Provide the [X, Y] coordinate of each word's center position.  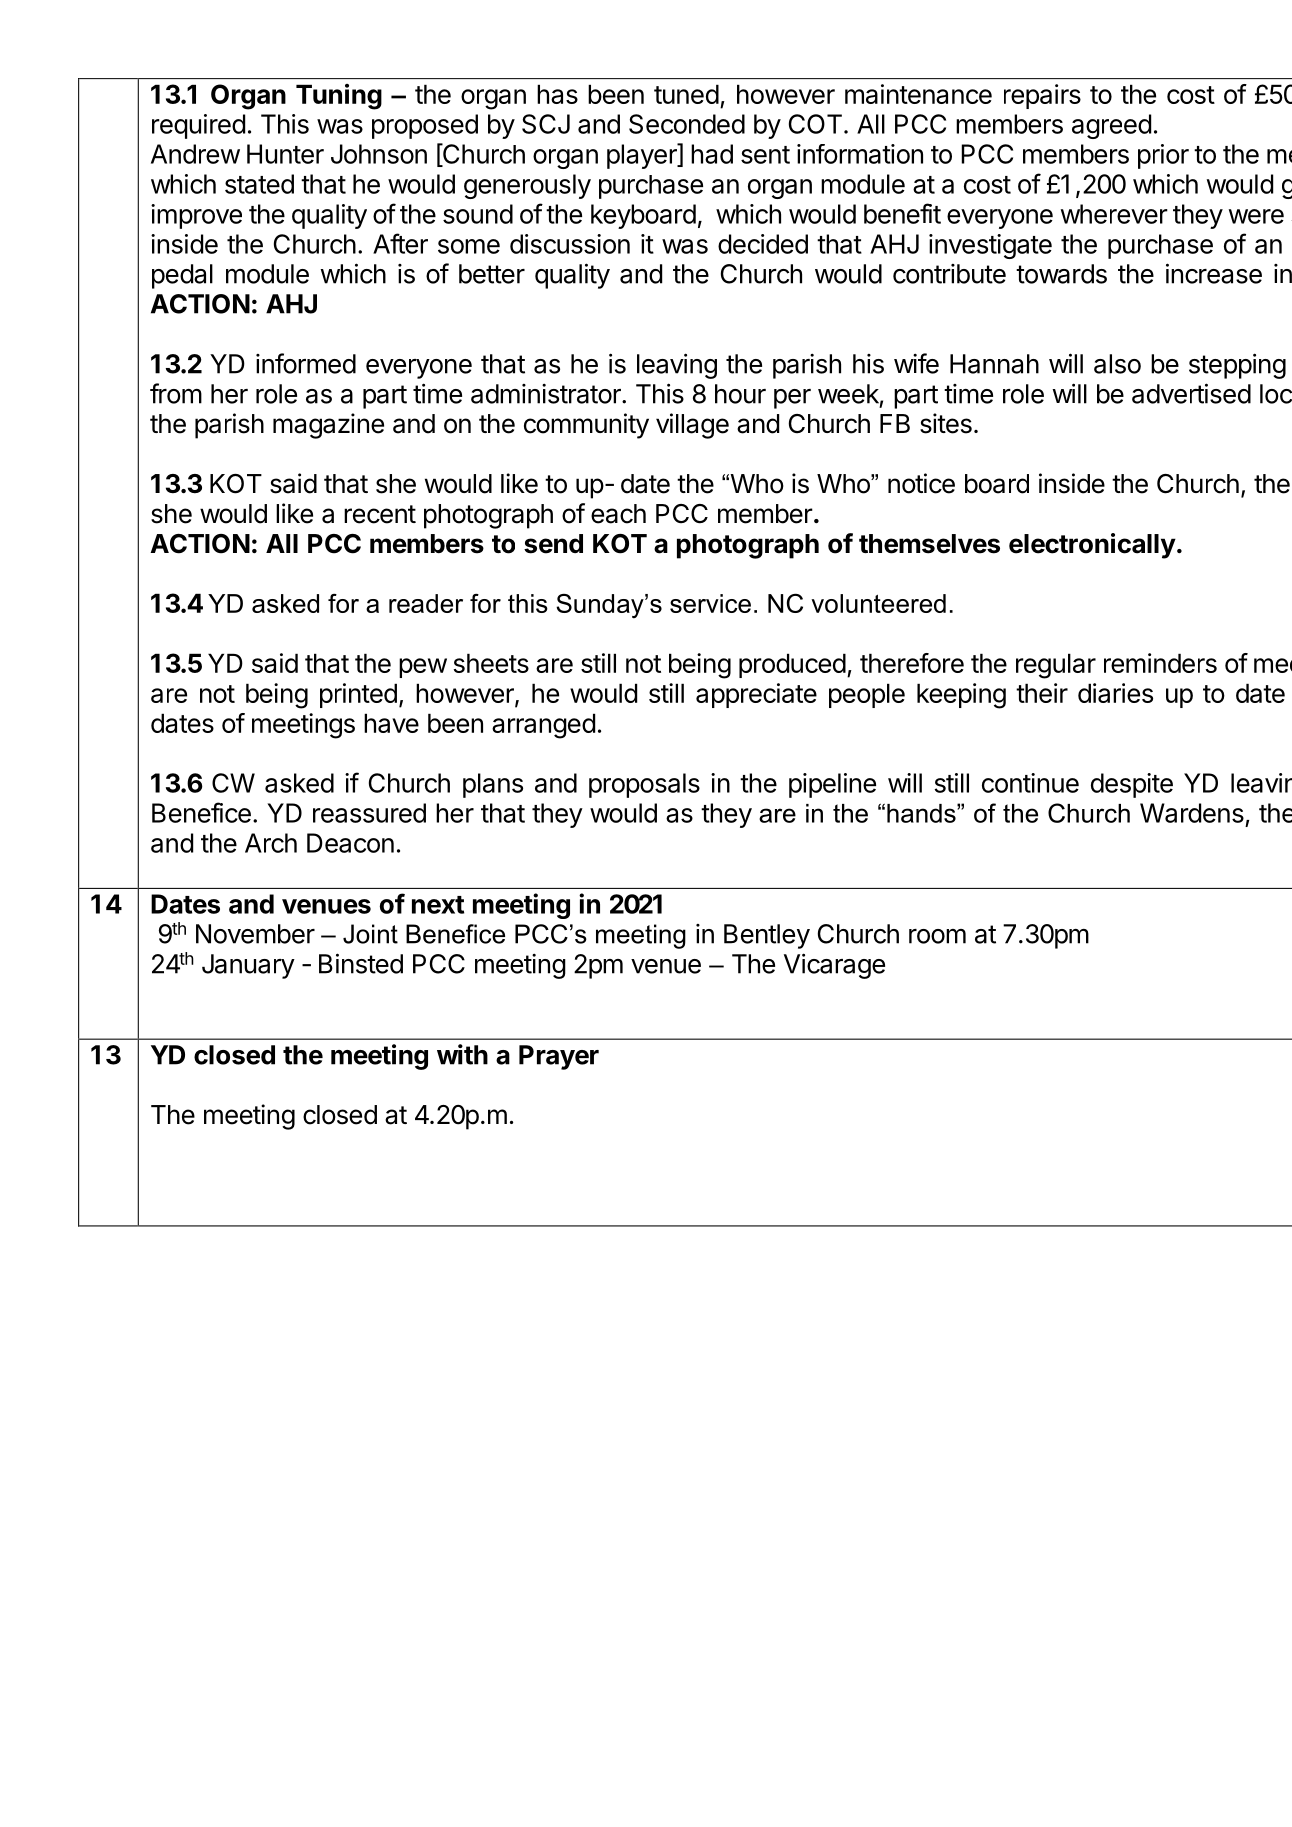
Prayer [559, 1057]
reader [426, 603]
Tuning [339, 97]
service [710, 603]
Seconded [687, 124]
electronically [1092, 546]
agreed [1111, 126]
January [248, 966]
